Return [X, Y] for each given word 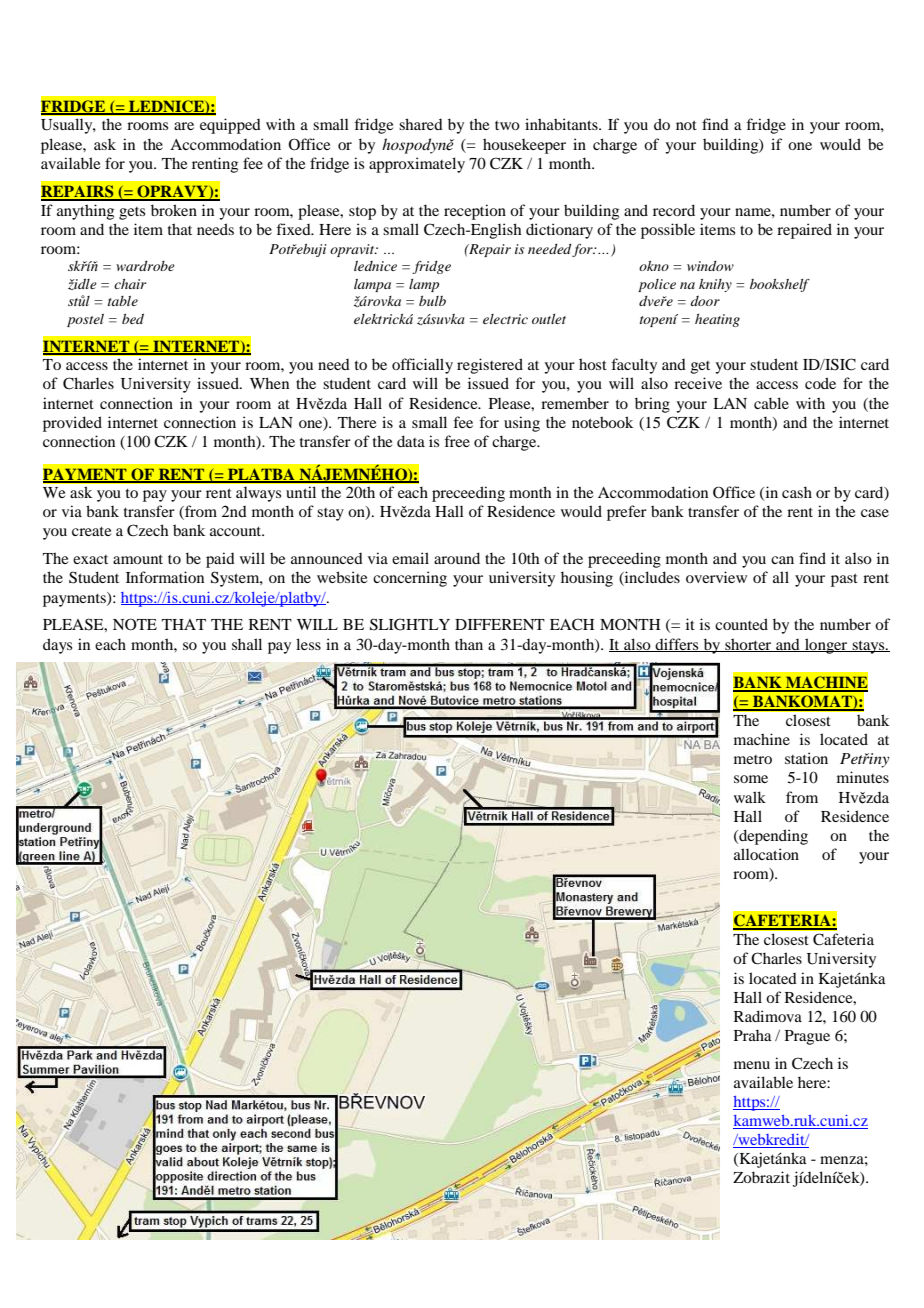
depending [772, 837]
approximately [417, 165]
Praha [753, 1035]
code [820, 383]
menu [752, 1065]
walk [750, 797]
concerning [410, 579]
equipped [230, 126]
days [57, 646]
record [674, 210]
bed [133, 318]
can [782, 560]
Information [165, 577]
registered [490, 366]
